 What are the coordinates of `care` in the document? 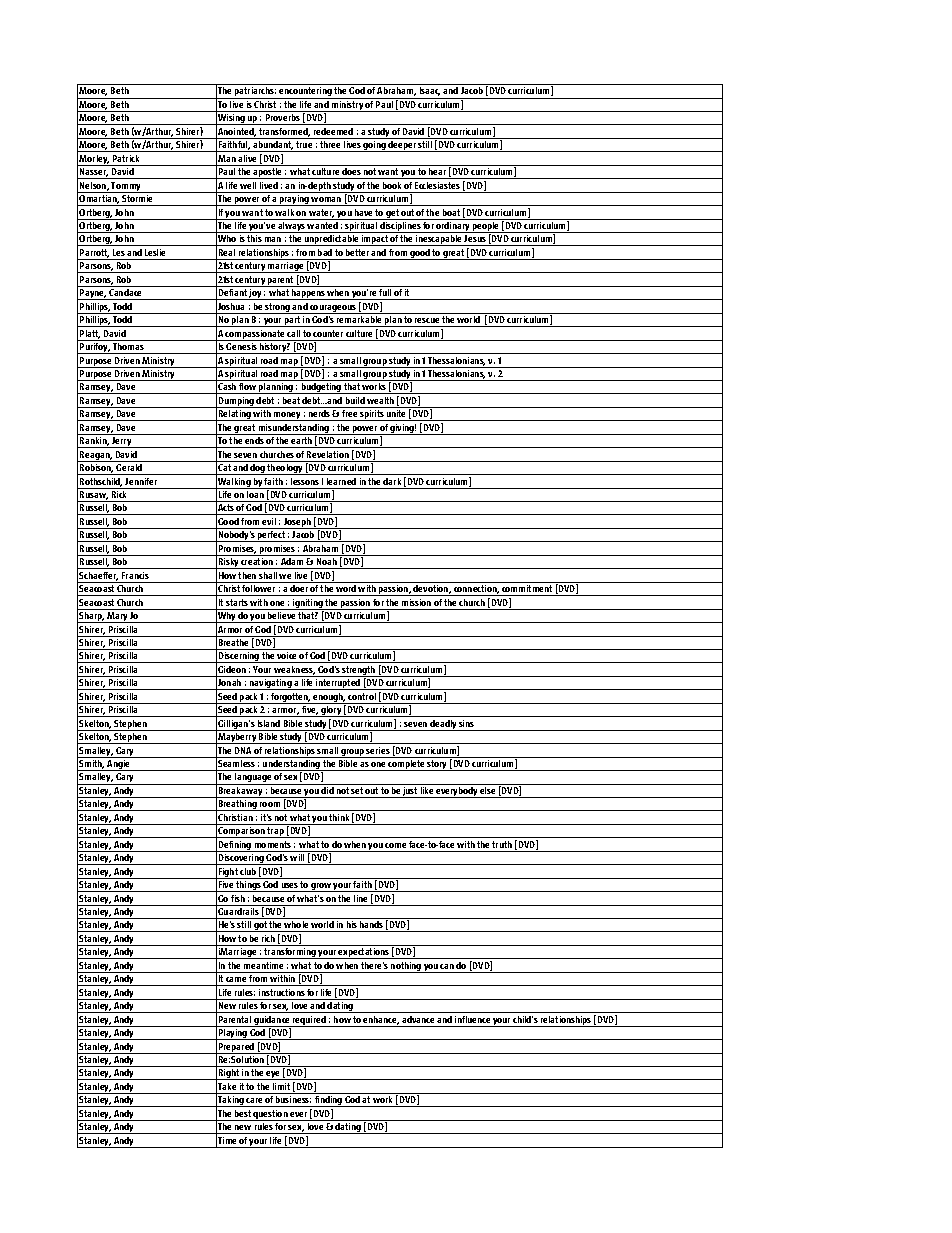 It's located at (254, 1100).
